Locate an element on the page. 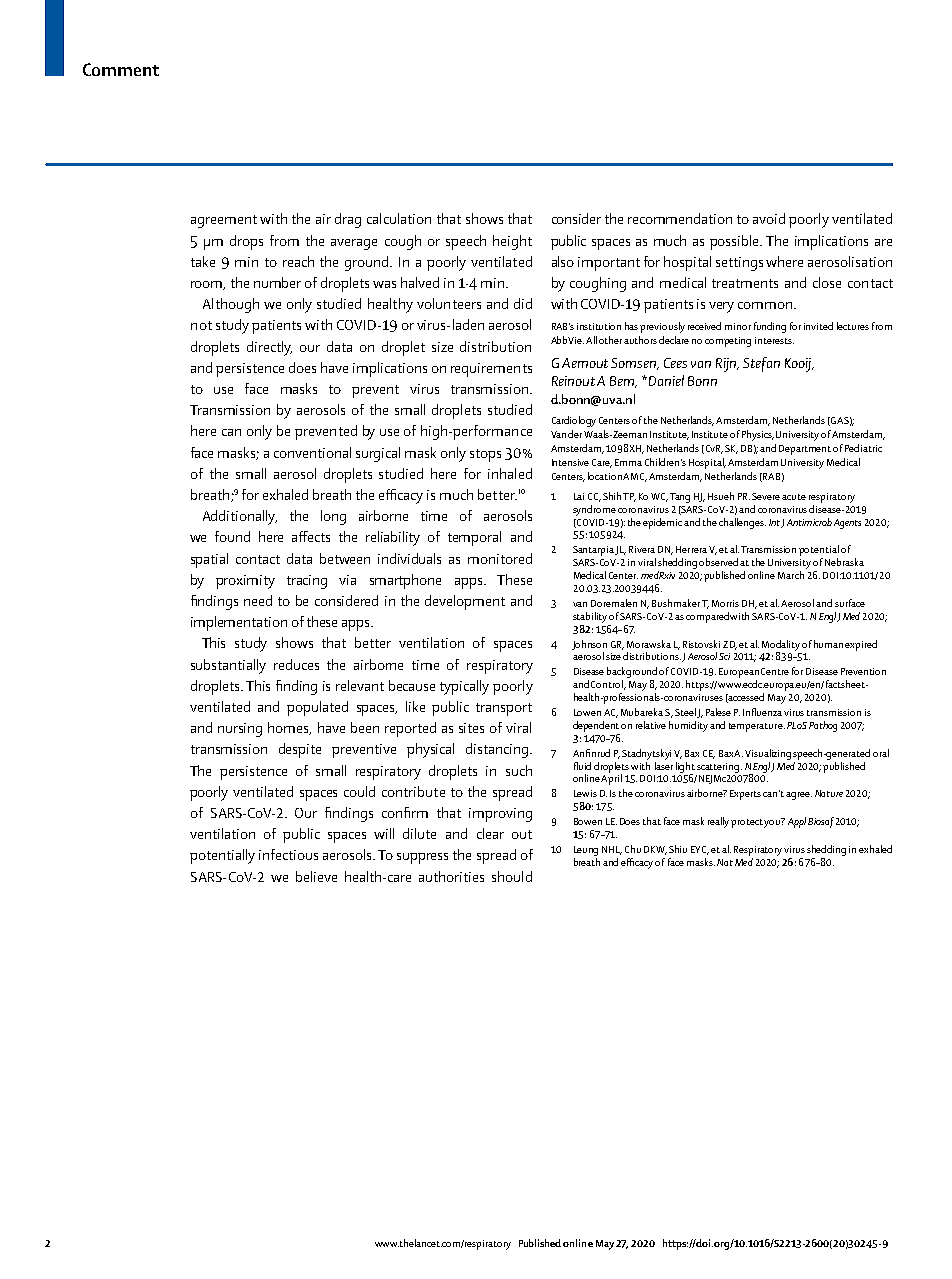  infectious is located at coordinates (288, 854).
